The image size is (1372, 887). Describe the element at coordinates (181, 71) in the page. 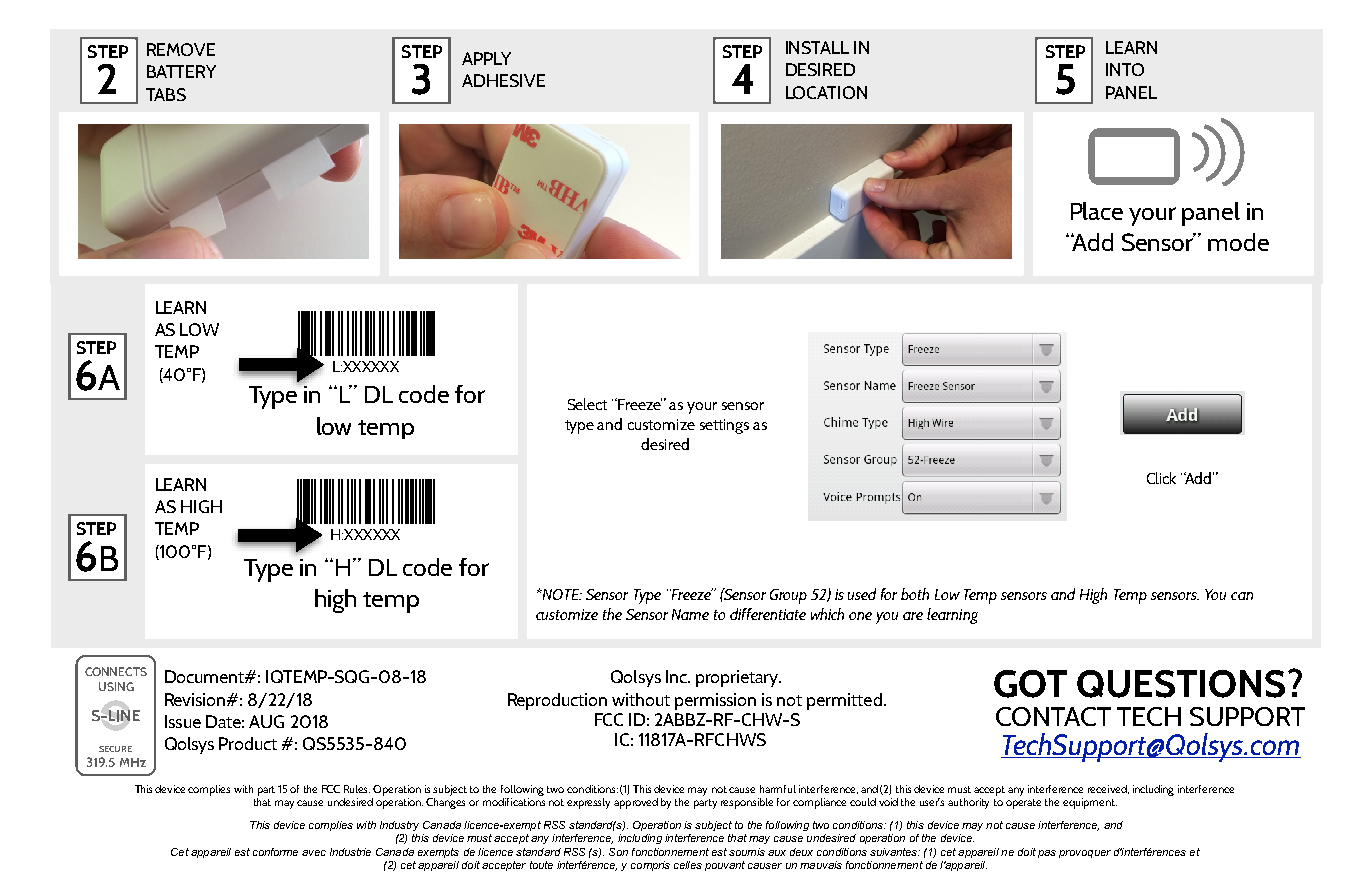

I see `BATTERY` at that location.
